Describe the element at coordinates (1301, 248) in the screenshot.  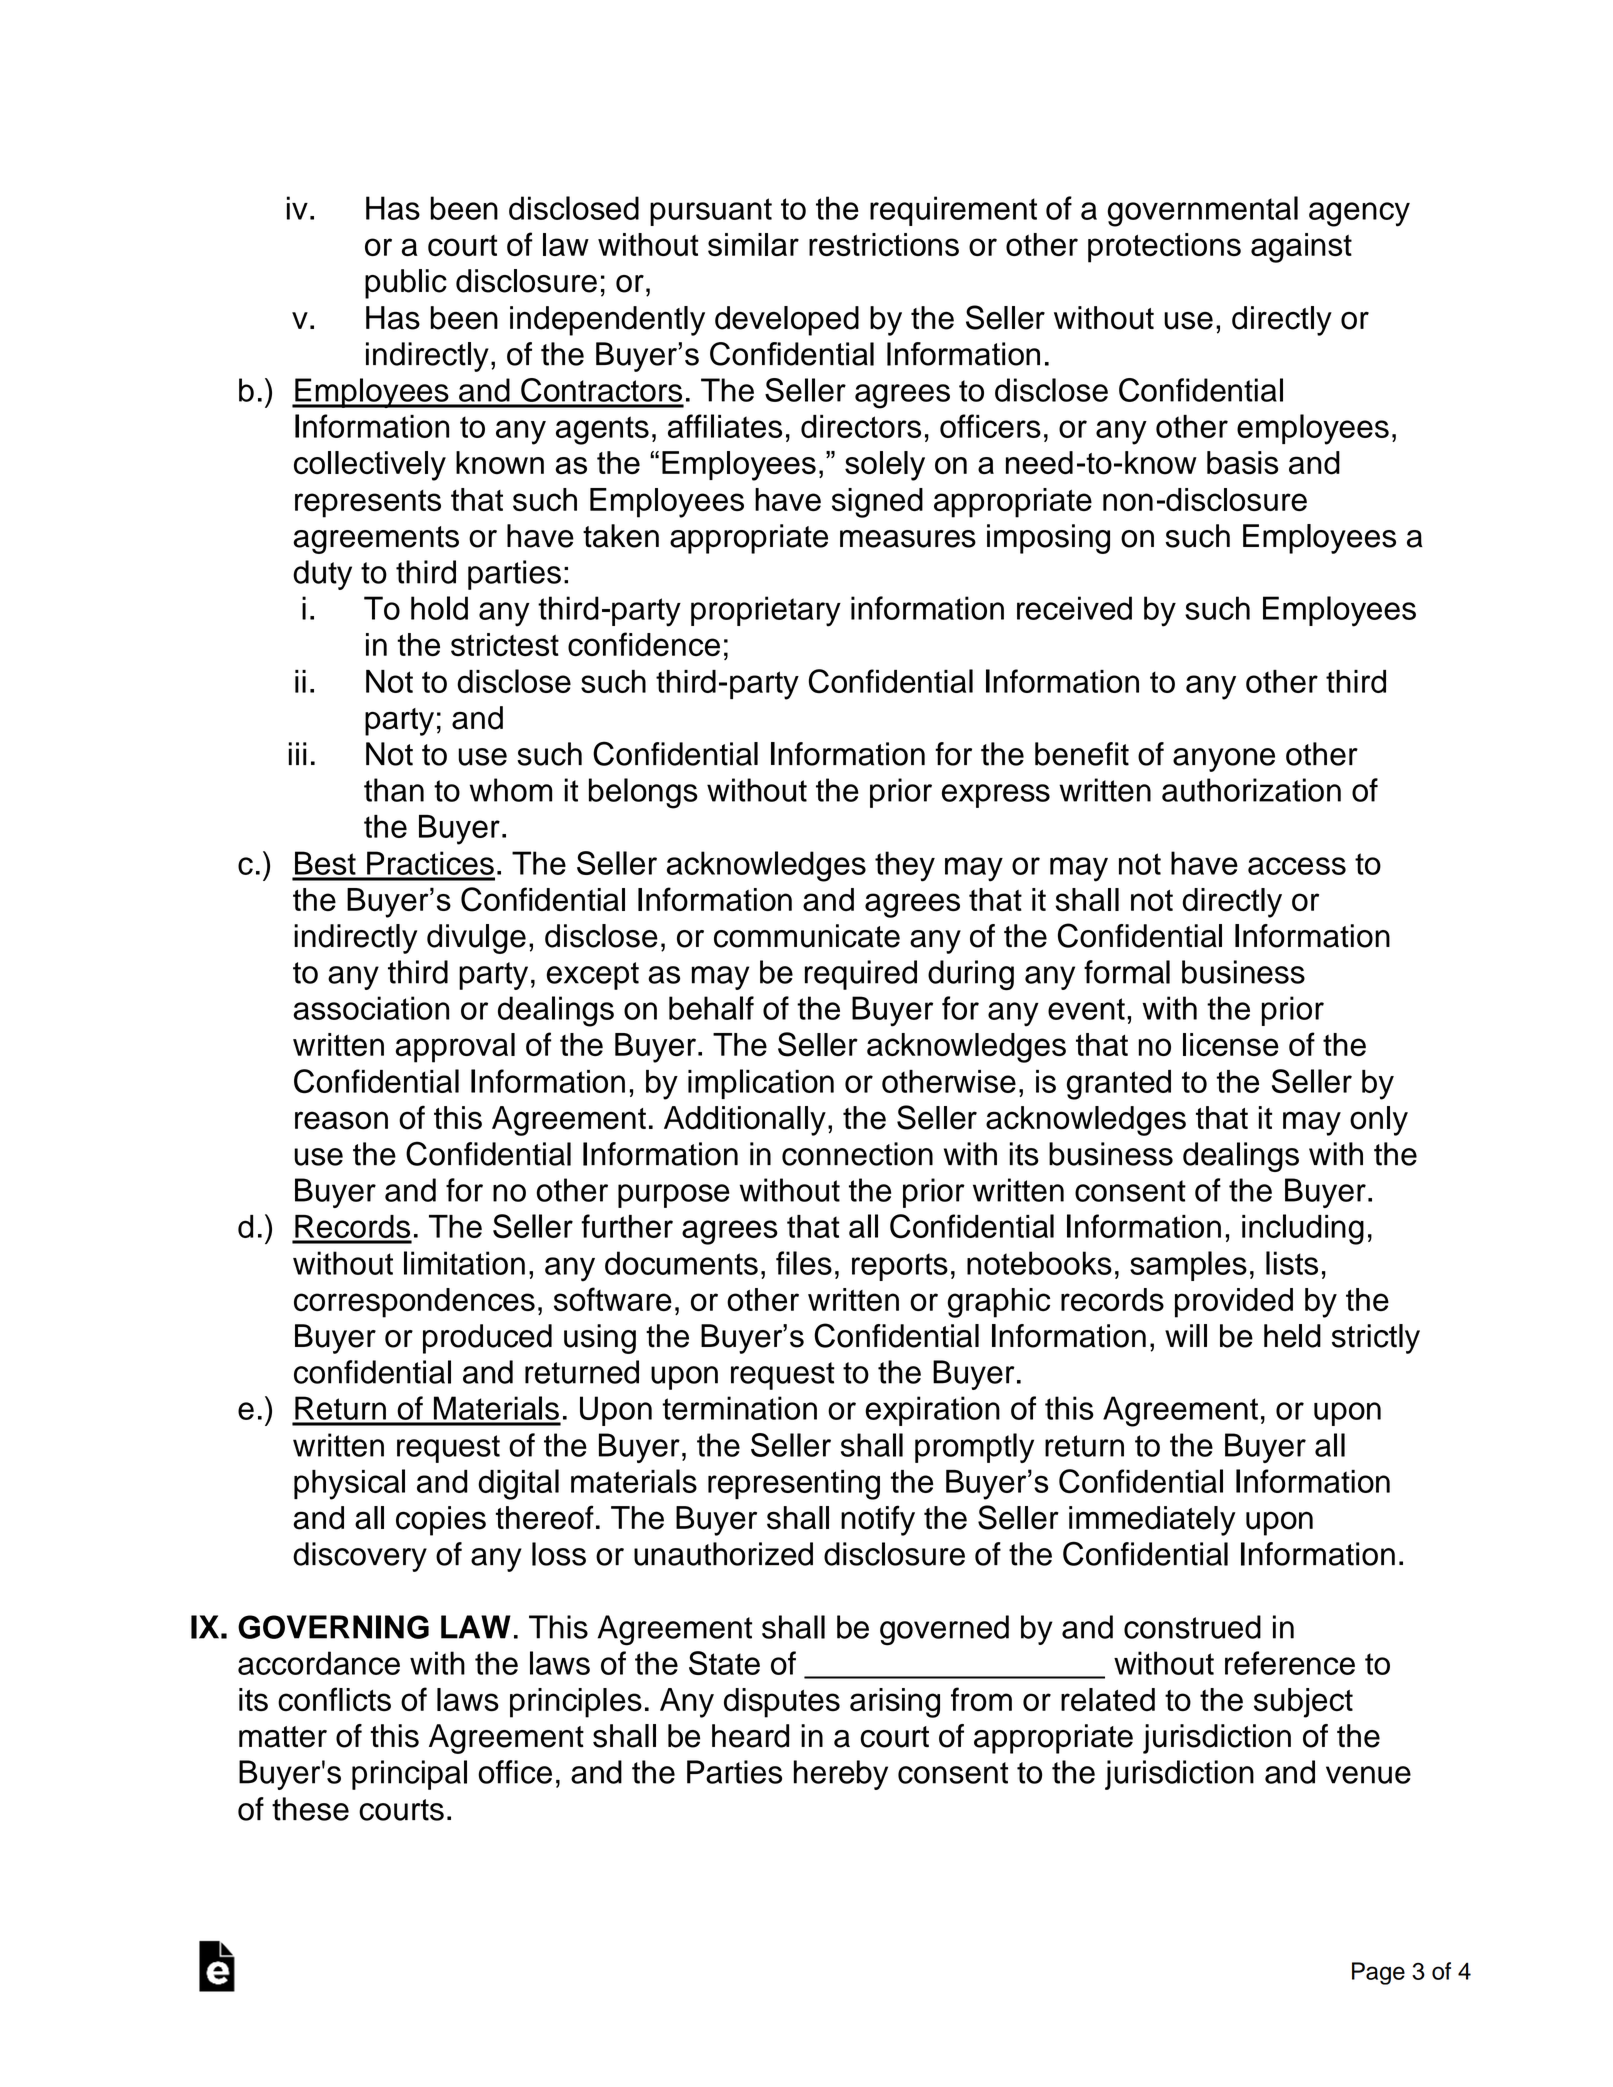
I see `against` at that location.
